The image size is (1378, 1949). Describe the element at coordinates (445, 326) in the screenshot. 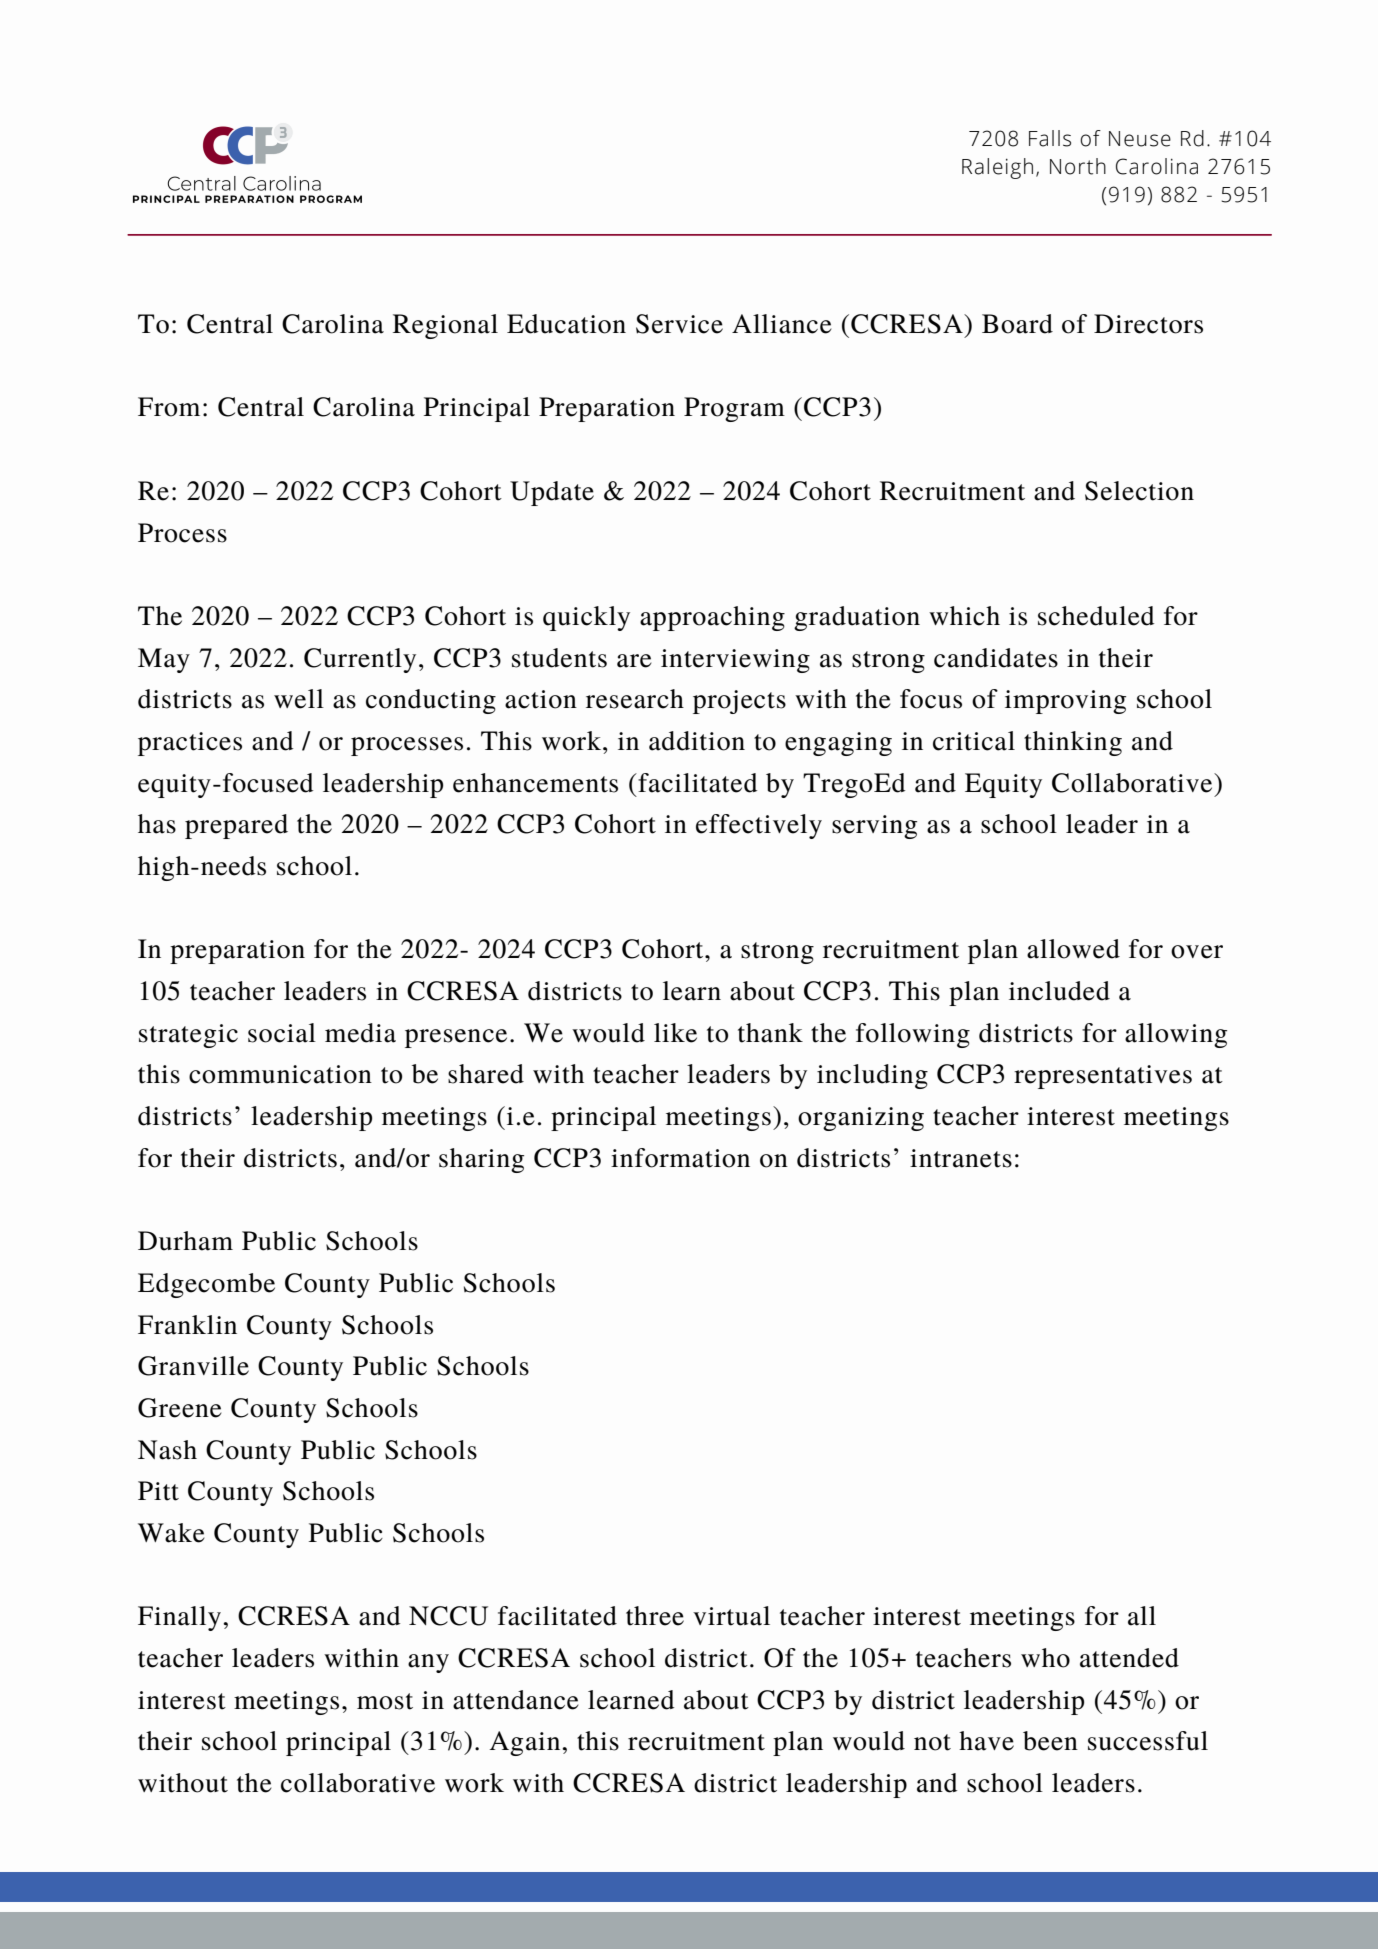

I see `Regional` at that location.
